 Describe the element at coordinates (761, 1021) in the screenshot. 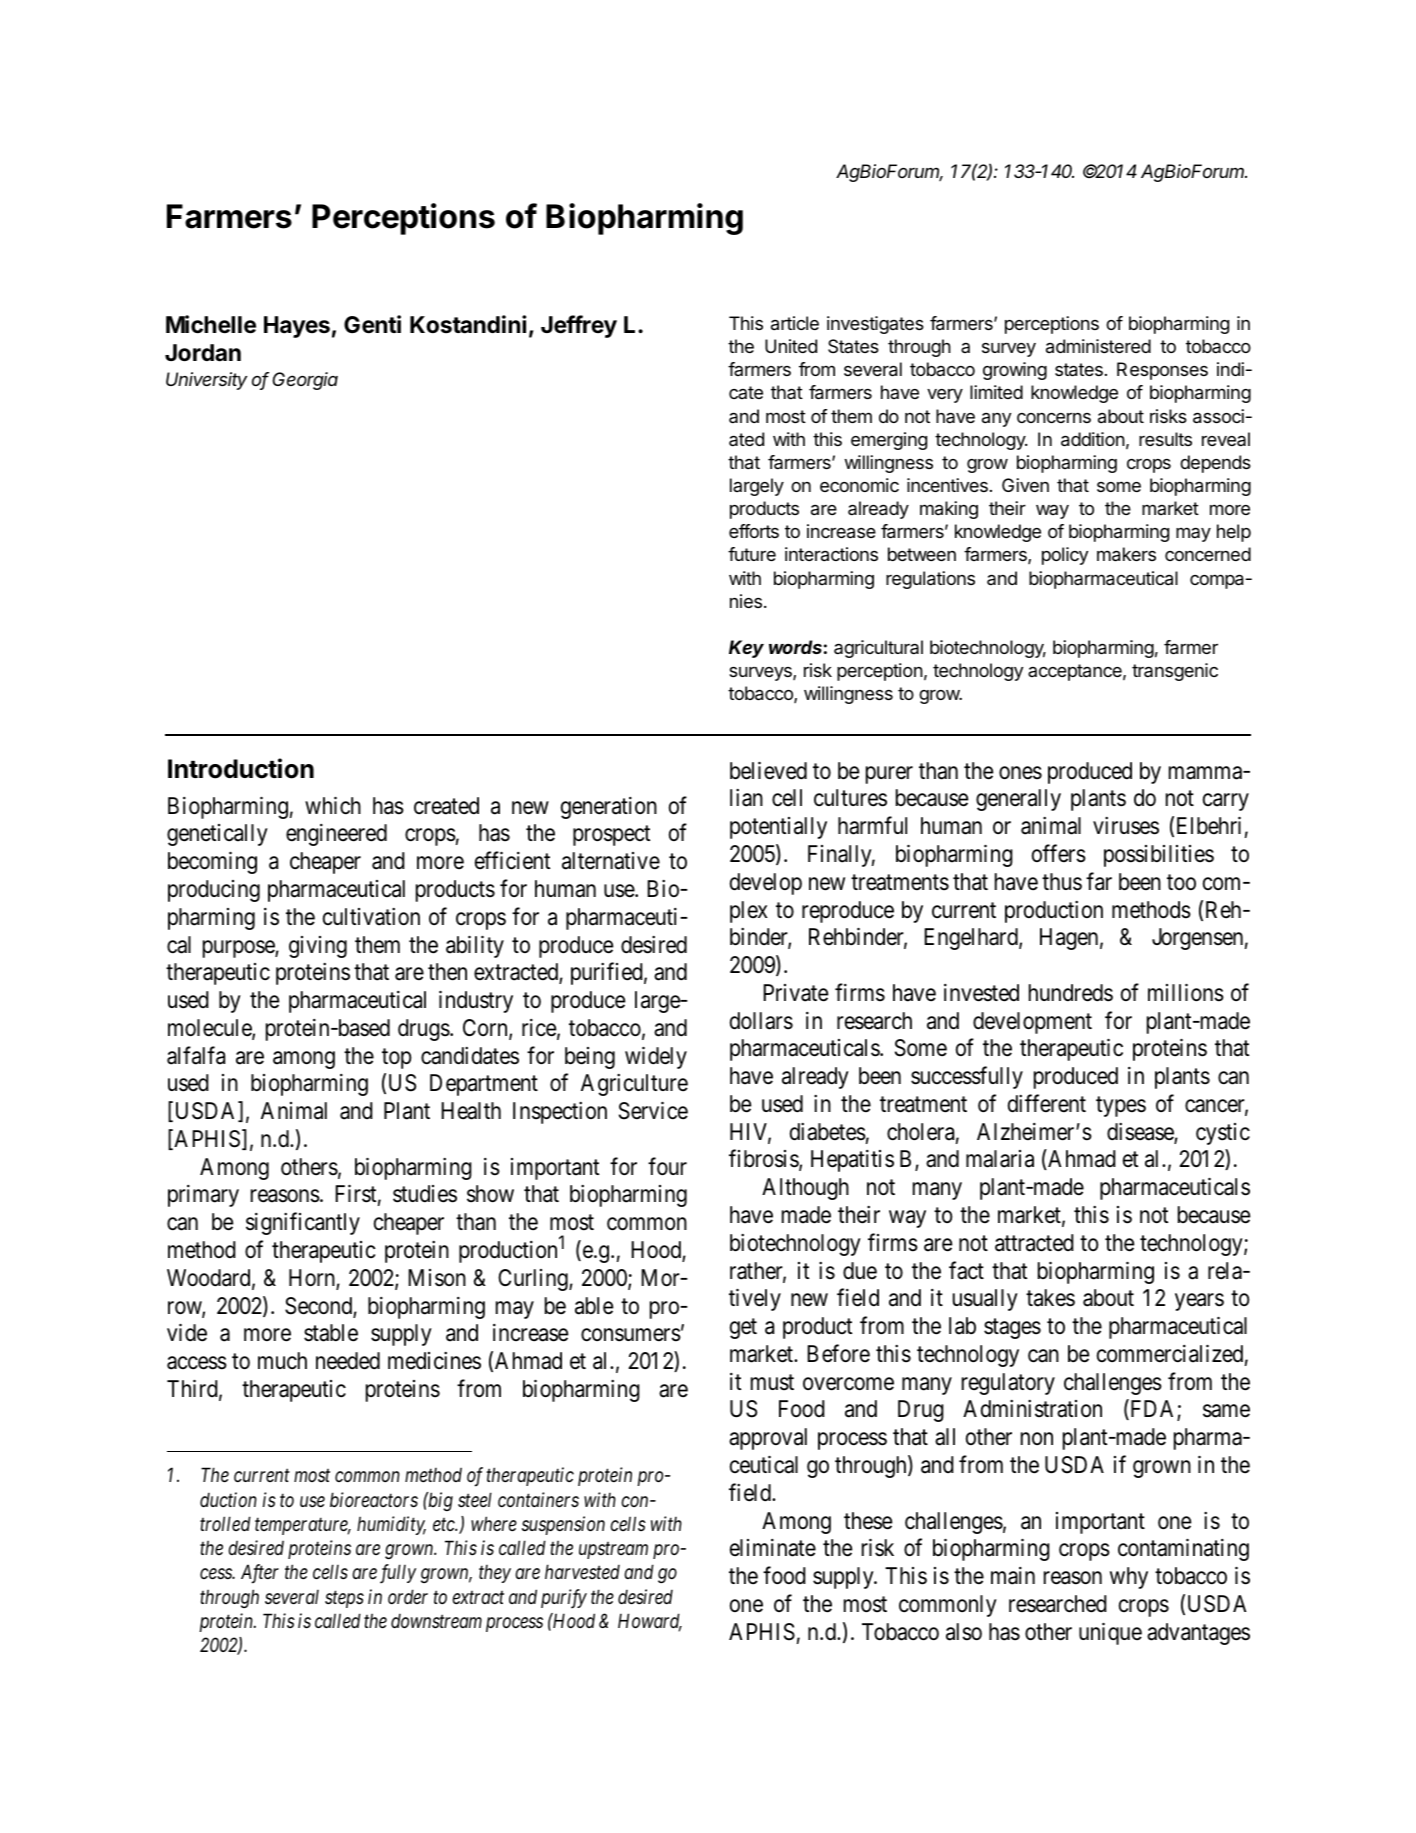

I see `dollars` at that location.
